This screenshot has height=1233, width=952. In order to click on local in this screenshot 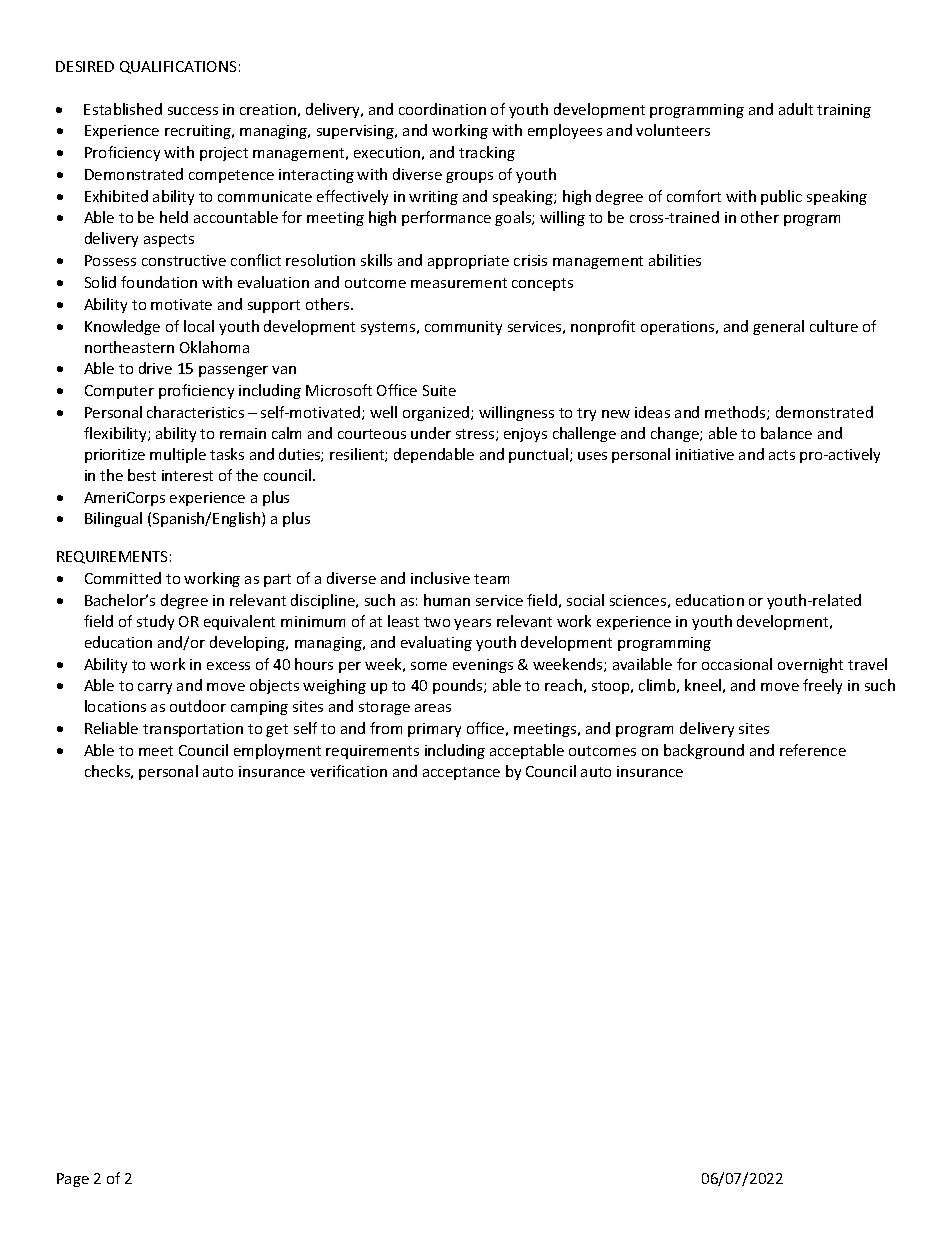, I will do `click(199, 326)`.
